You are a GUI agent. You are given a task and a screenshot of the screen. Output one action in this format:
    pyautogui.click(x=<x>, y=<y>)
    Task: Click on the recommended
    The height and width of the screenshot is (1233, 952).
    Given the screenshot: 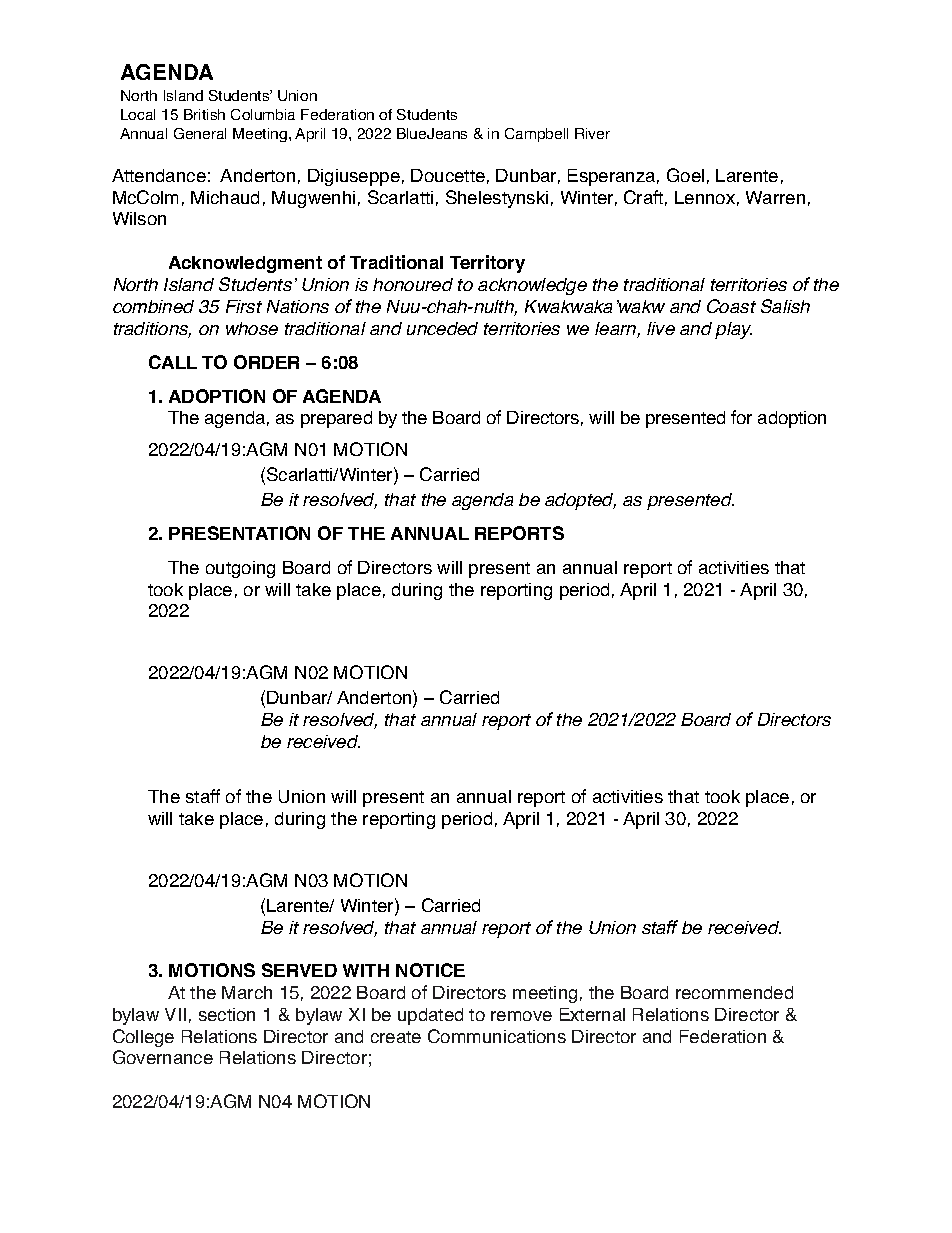 What is the action you would take?
    pyautogui.click(x=734, y=992)
